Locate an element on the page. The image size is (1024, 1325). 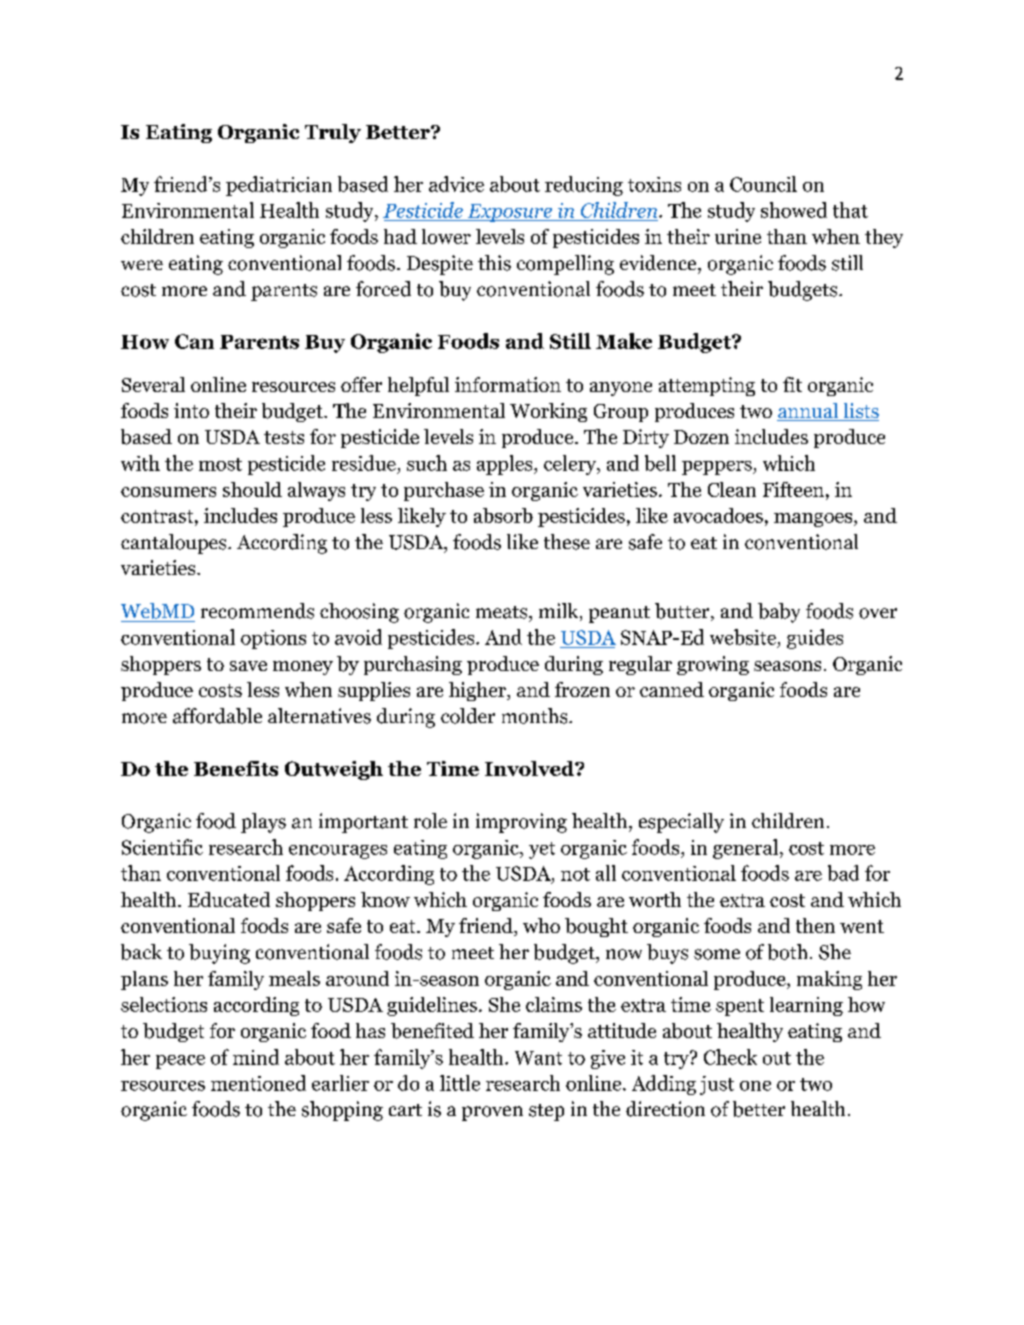
mentioned is located at coordinates (258, 1083).
